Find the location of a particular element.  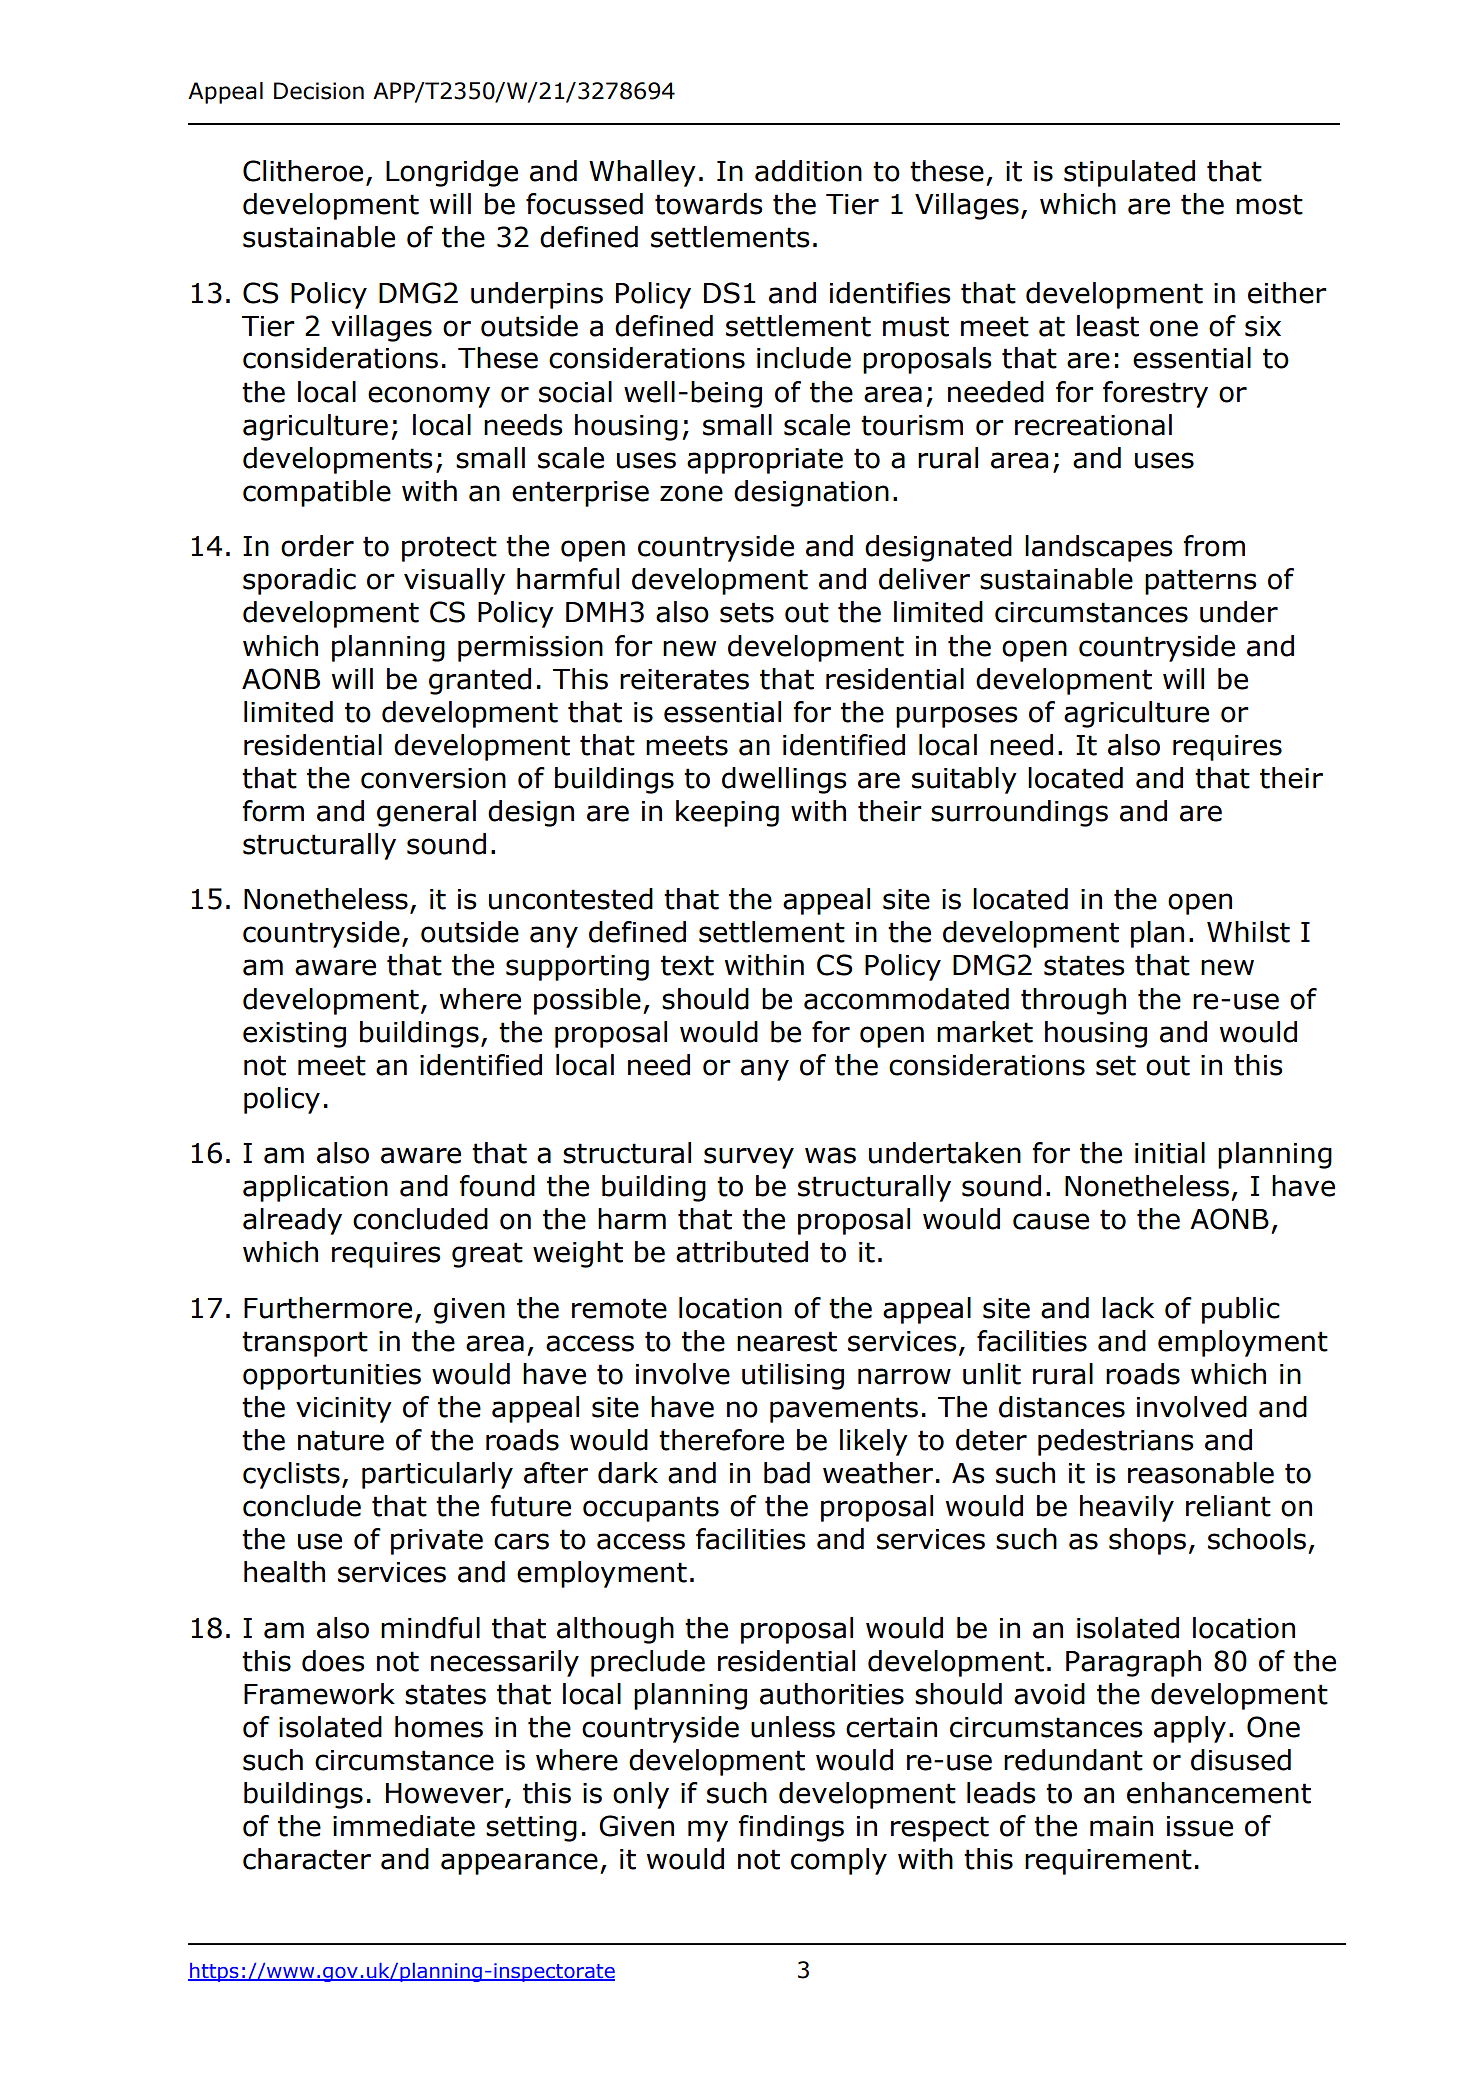

addition is located at coordinates (808, 171).
